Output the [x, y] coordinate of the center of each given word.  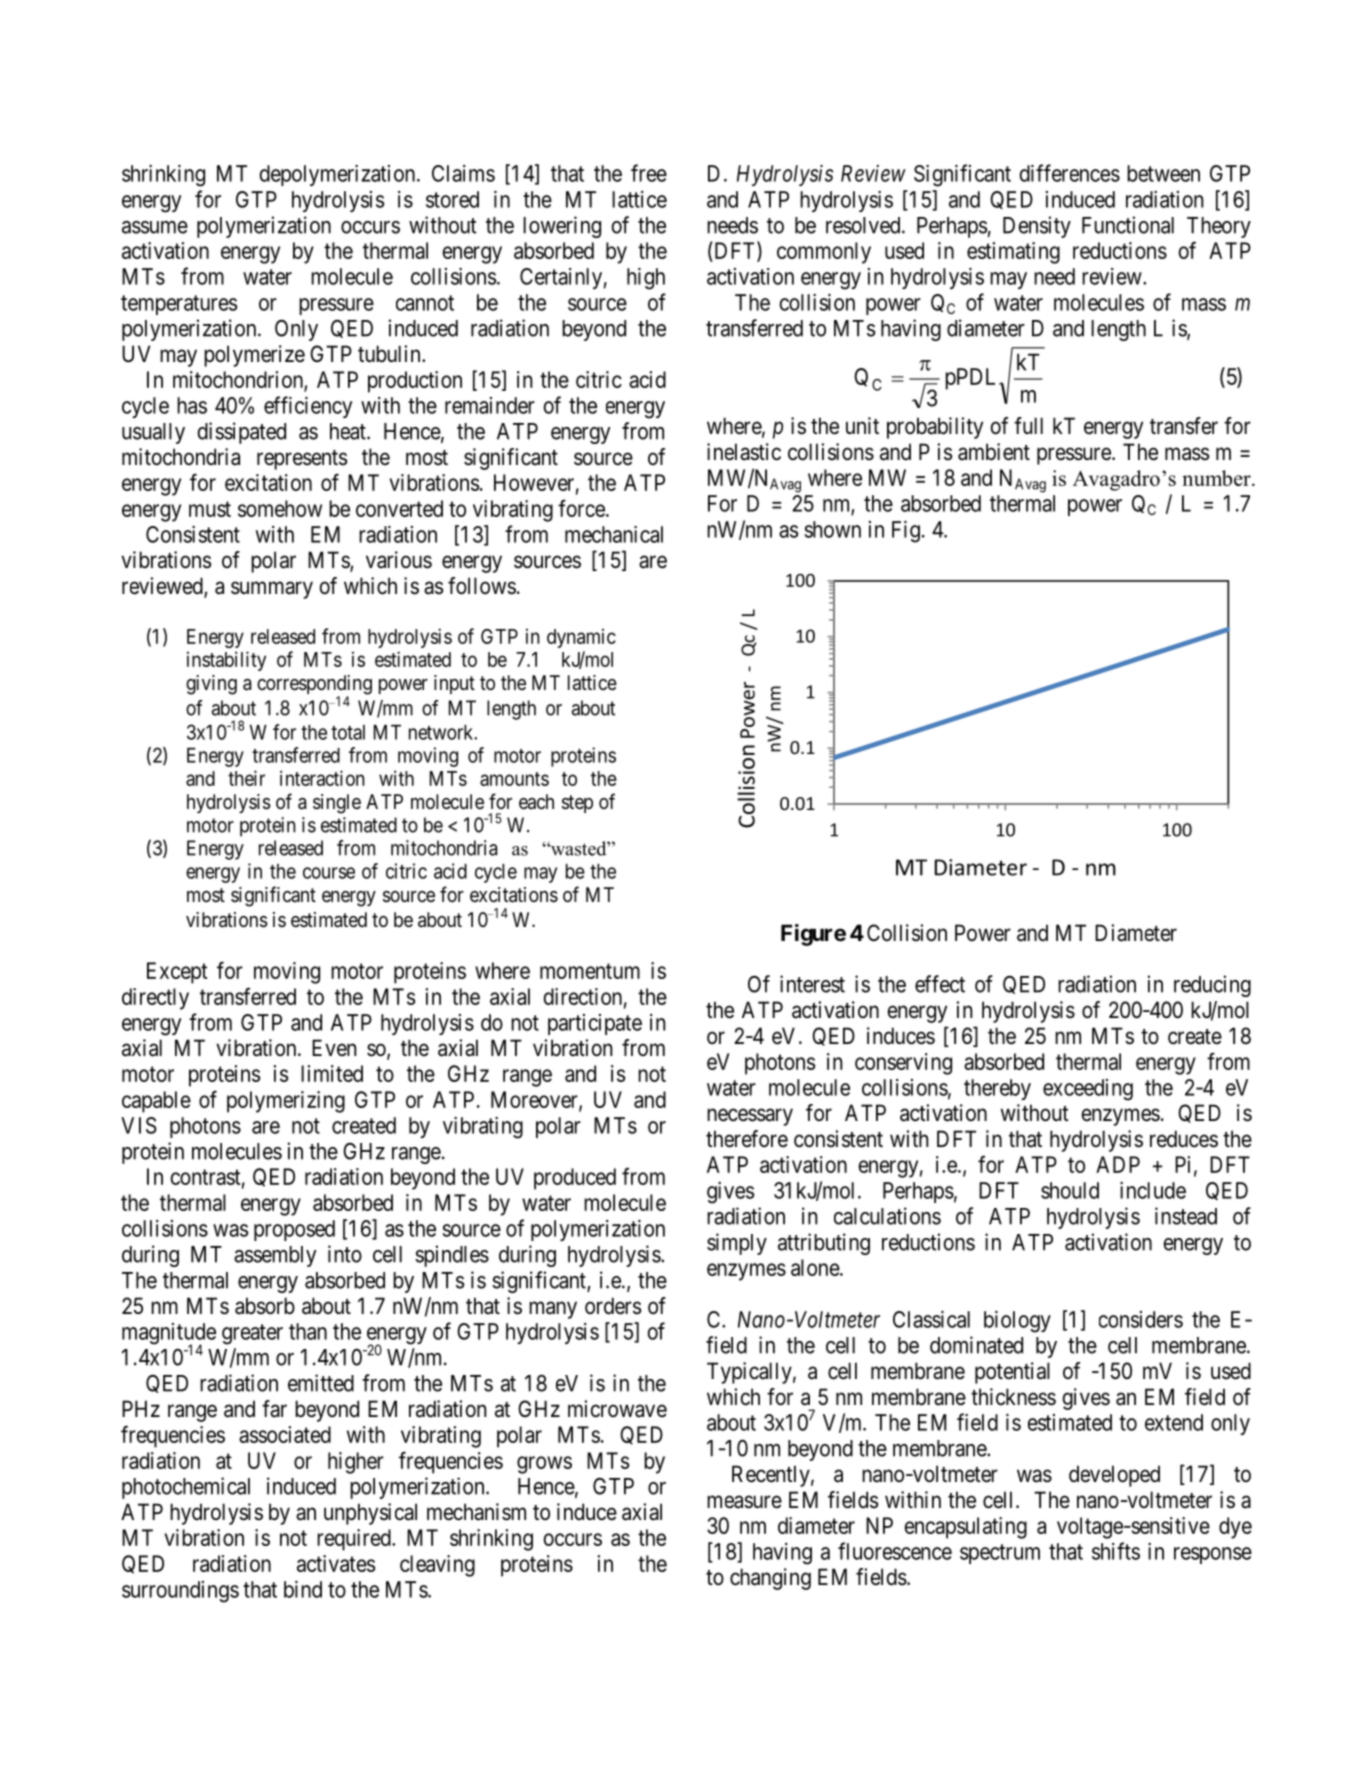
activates [336, 1563]
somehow [280, 508]
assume [155, 227]
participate [595, 1024]
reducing [1212, 986]
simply [737, 1244]
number [1217, 478]
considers [1141, 1319]
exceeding [1088, 1090]
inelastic [744, 452]
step [577, 804]
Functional [1128, 225]
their [246, 778]
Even [334, 1048]
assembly [275, 1256]
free [649, 173]
